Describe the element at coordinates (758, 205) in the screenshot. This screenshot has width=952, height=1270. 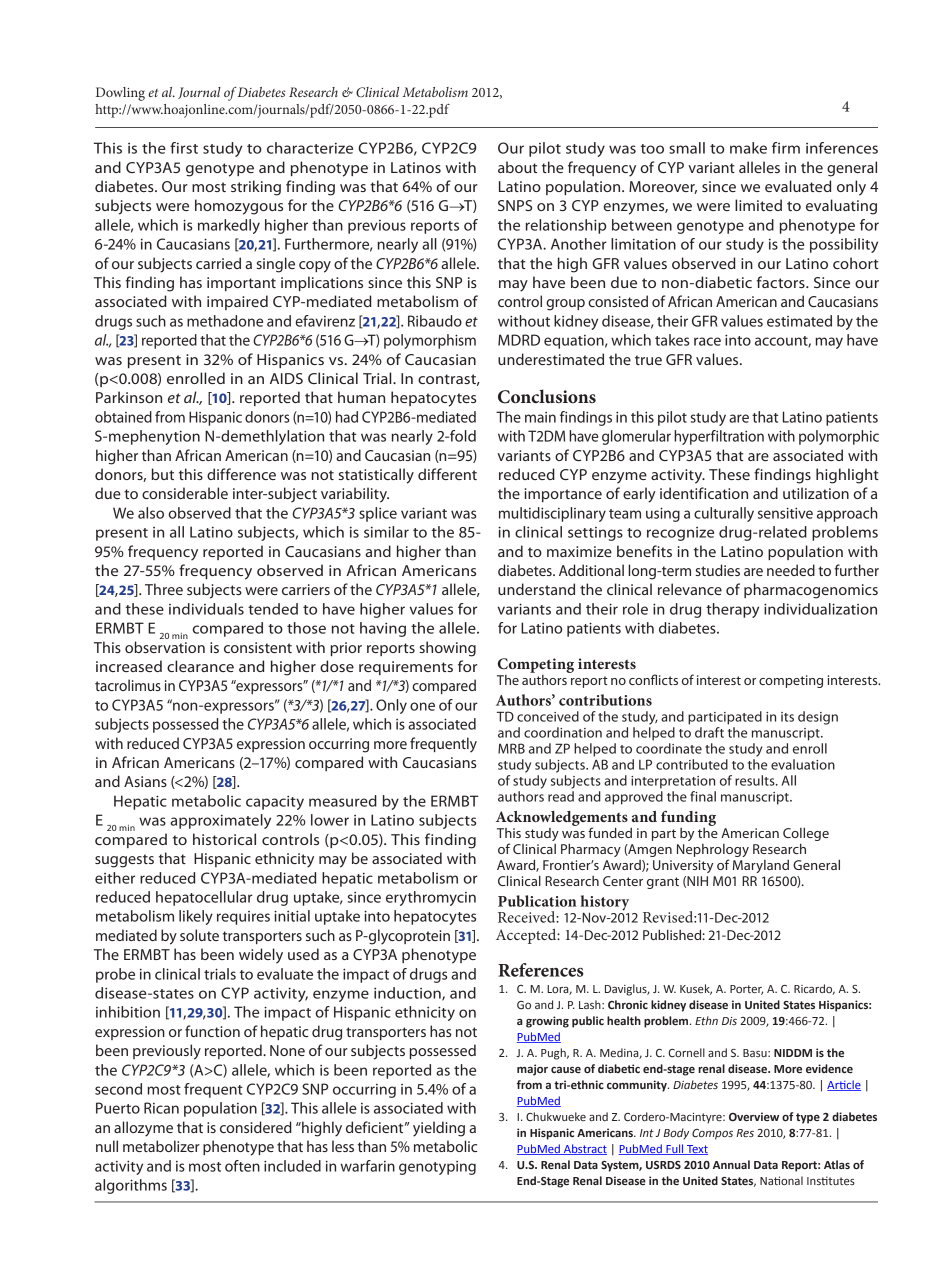
I see `limited` at that location.
